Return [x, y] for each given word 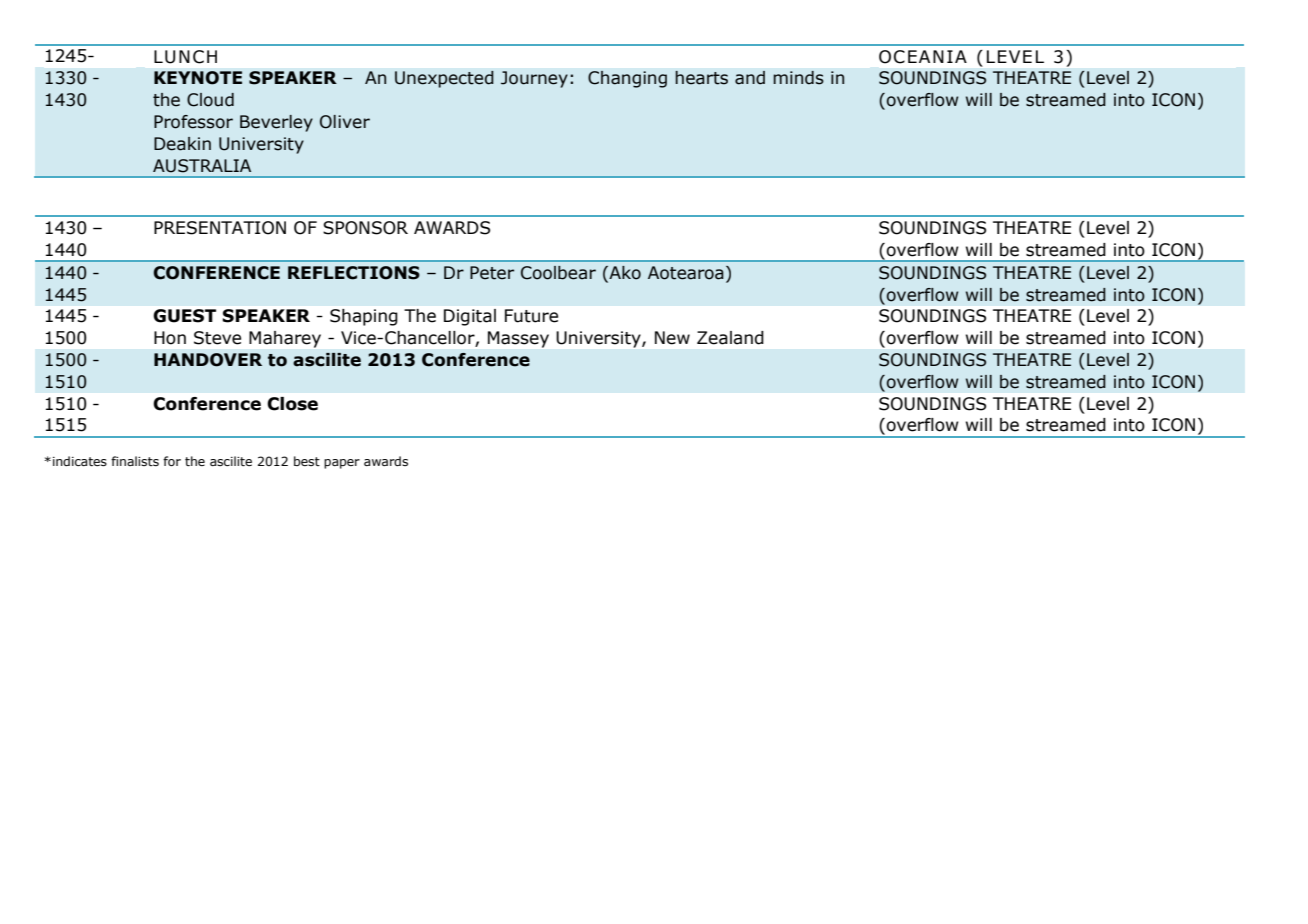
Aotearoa [686, 273]
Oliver [345, 122]
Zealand [730, 338]
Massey [518, 339]
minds [798, 78]
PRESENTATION [220, 228]
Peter [492, 273]
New [672, 338]
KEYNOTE [198, 78]
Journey [534, 79]
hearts [701, 78]
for [172, 461]
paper [342, 464]
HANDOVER [208, 360]
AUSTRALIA [202, 166]
